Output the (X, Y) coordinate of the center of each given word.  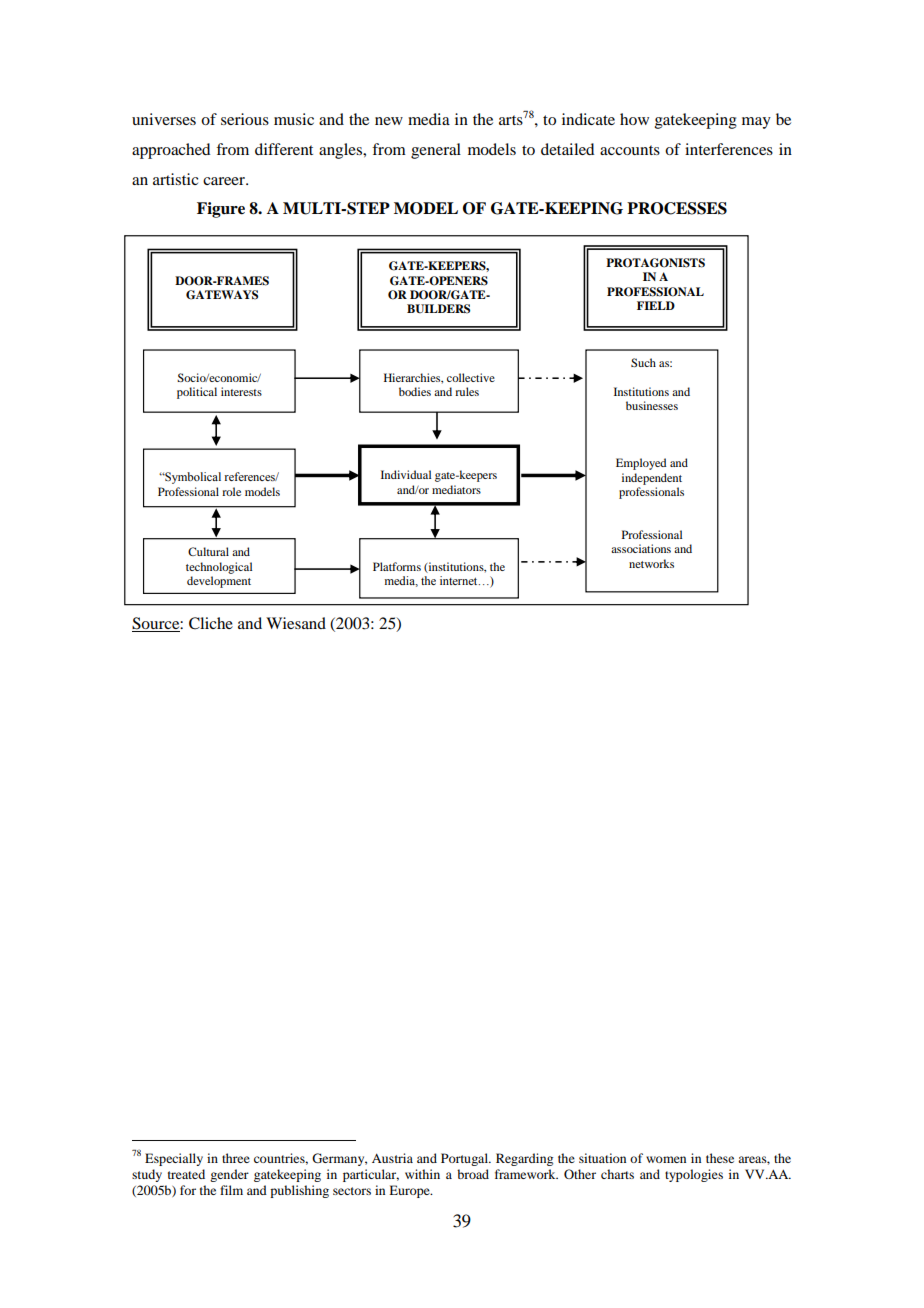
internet (460, 580)
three (236, 1158)
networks (651, 563)
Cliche (211, 623)
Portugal (465, 1159)
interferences (729, 149)
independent (652, 479)
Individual (406, 474)
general (436, 151)
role (231, 491)
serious (245, 119)
